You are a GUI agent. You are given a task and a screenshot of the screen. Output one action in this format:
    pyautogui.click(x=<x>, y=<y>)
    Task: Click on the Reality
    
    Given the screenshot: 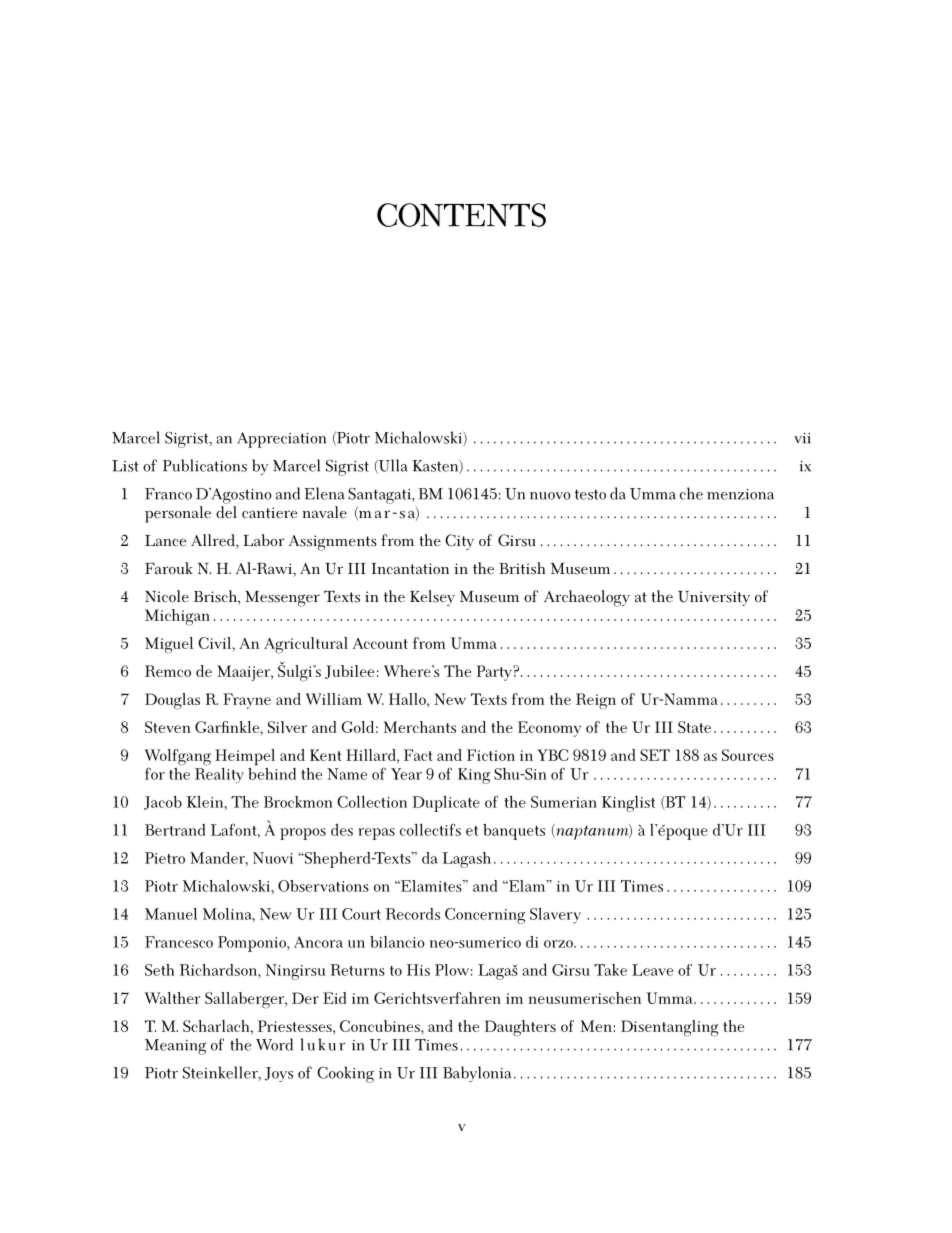 What is the action you would take?
    pyautogui.click(x=219, y=774)
